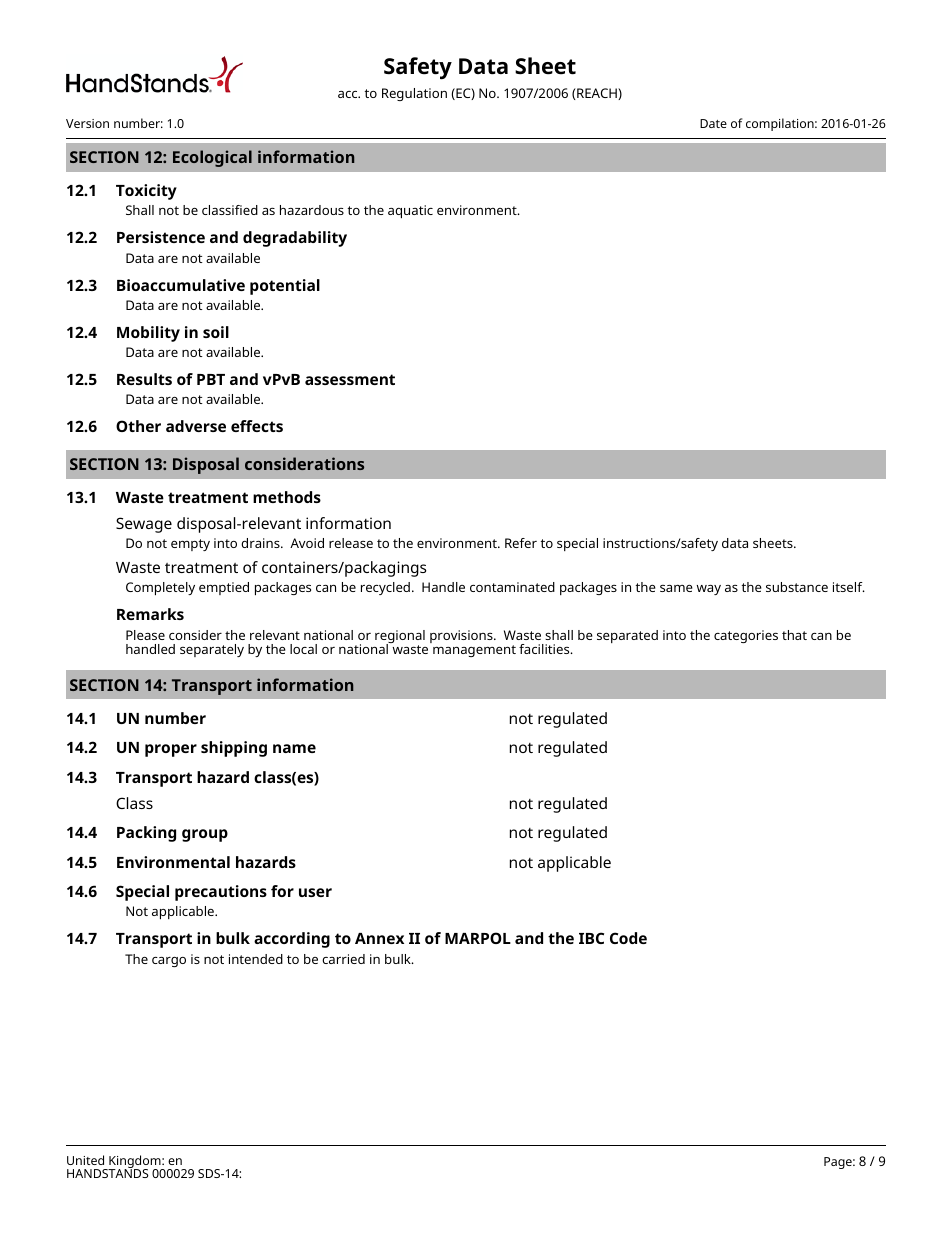 The image size is (952, 1233). Describe the element at coordinates (797, 587) in the screenshot. I see `substance` at that location.
